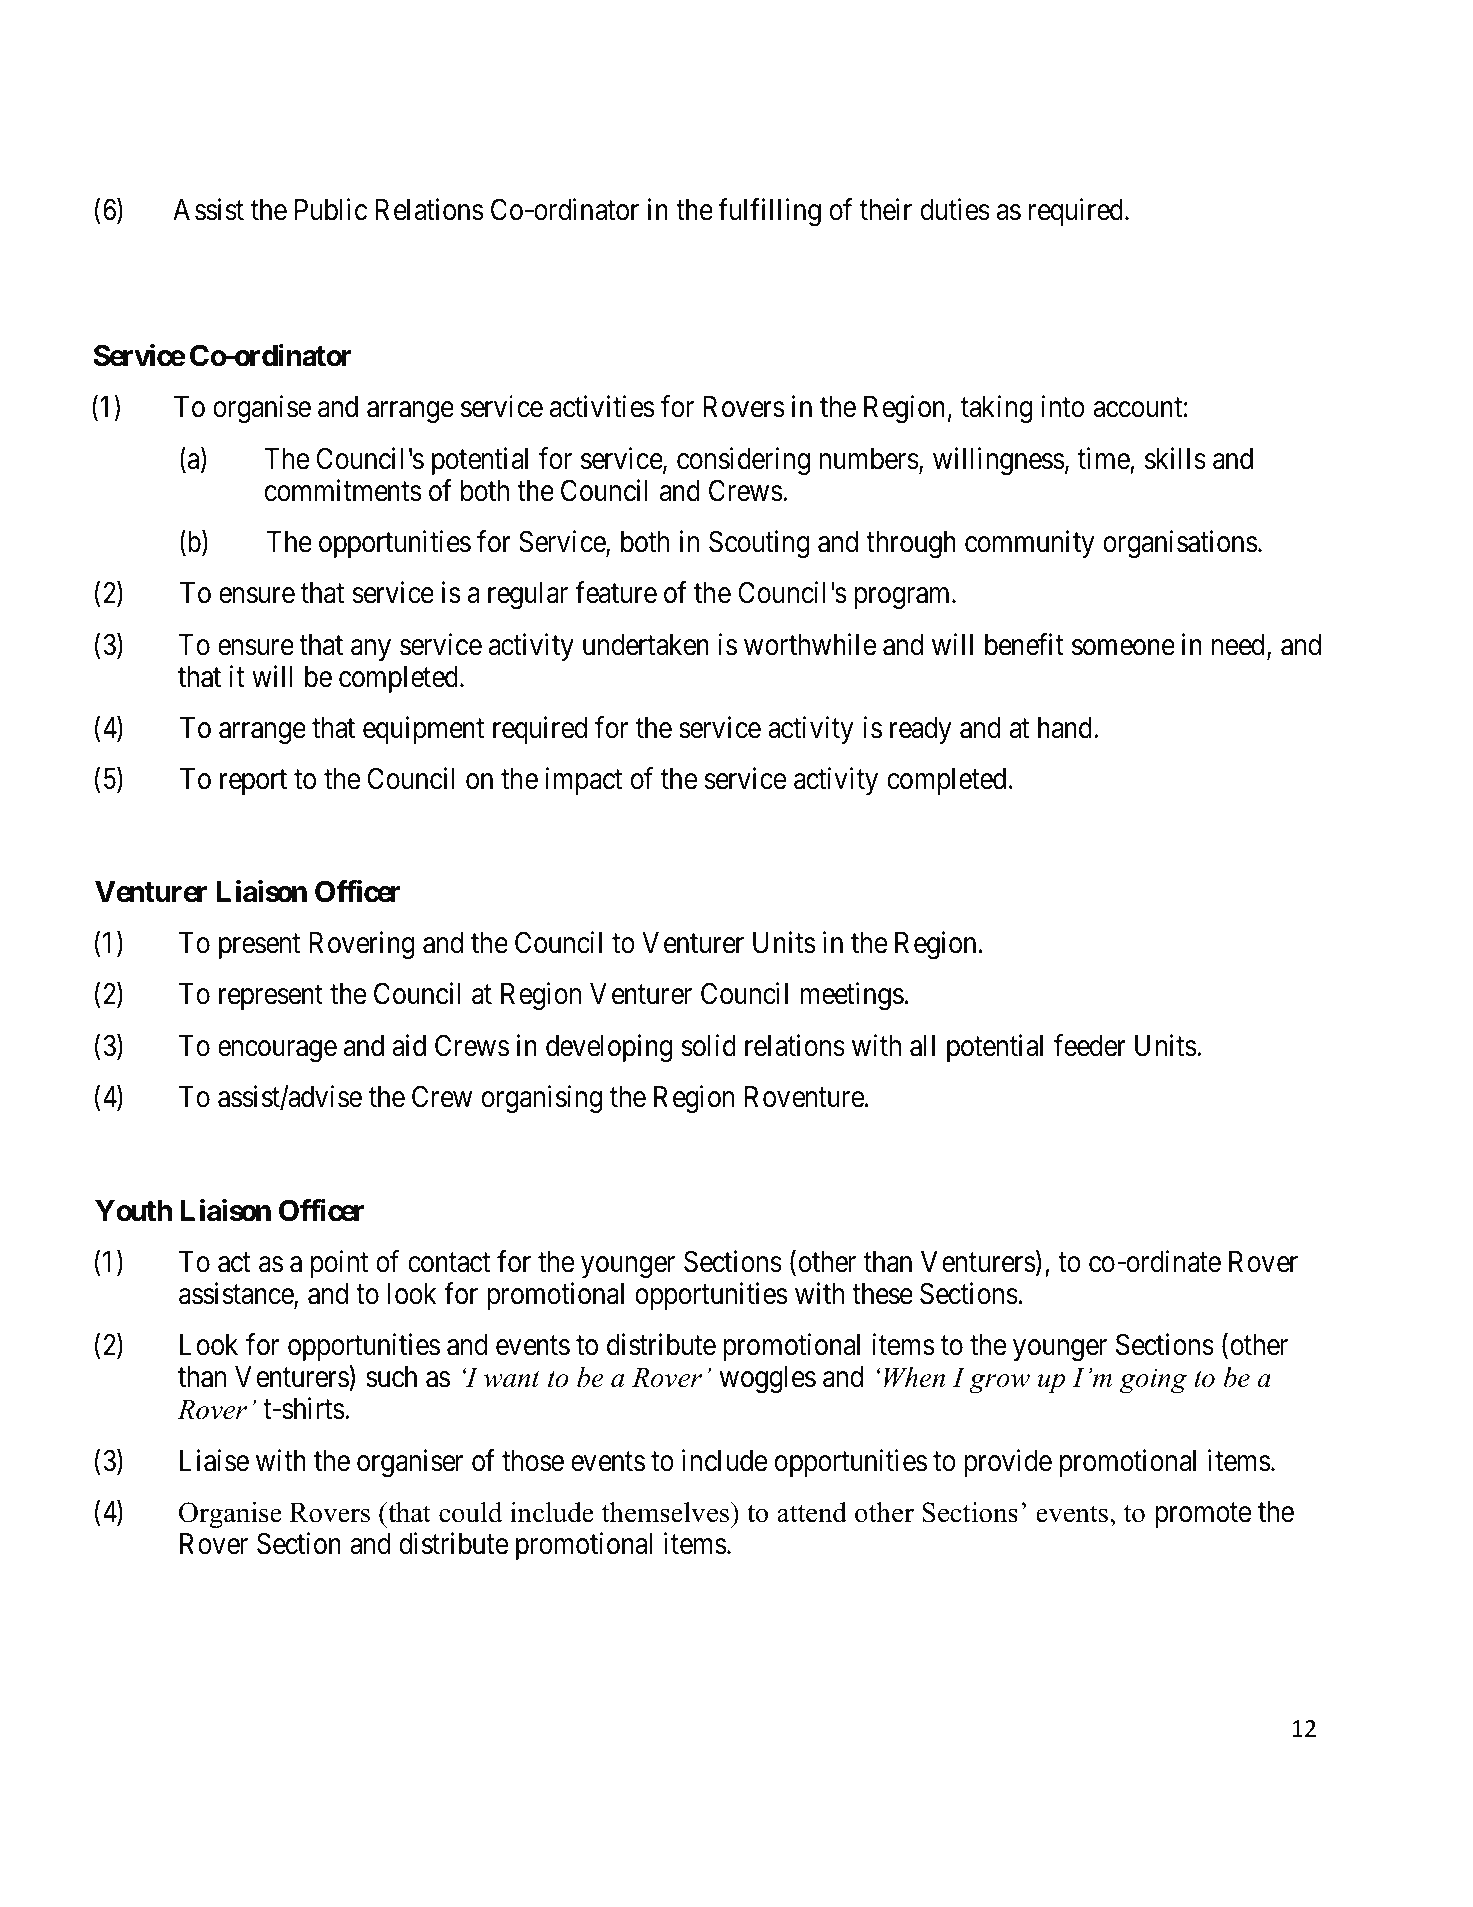 The width and height of the page is (1473, 1907). What do you see at coordinates (371, 650) in the page?
I see `any` at bounding box center [371, 650].
